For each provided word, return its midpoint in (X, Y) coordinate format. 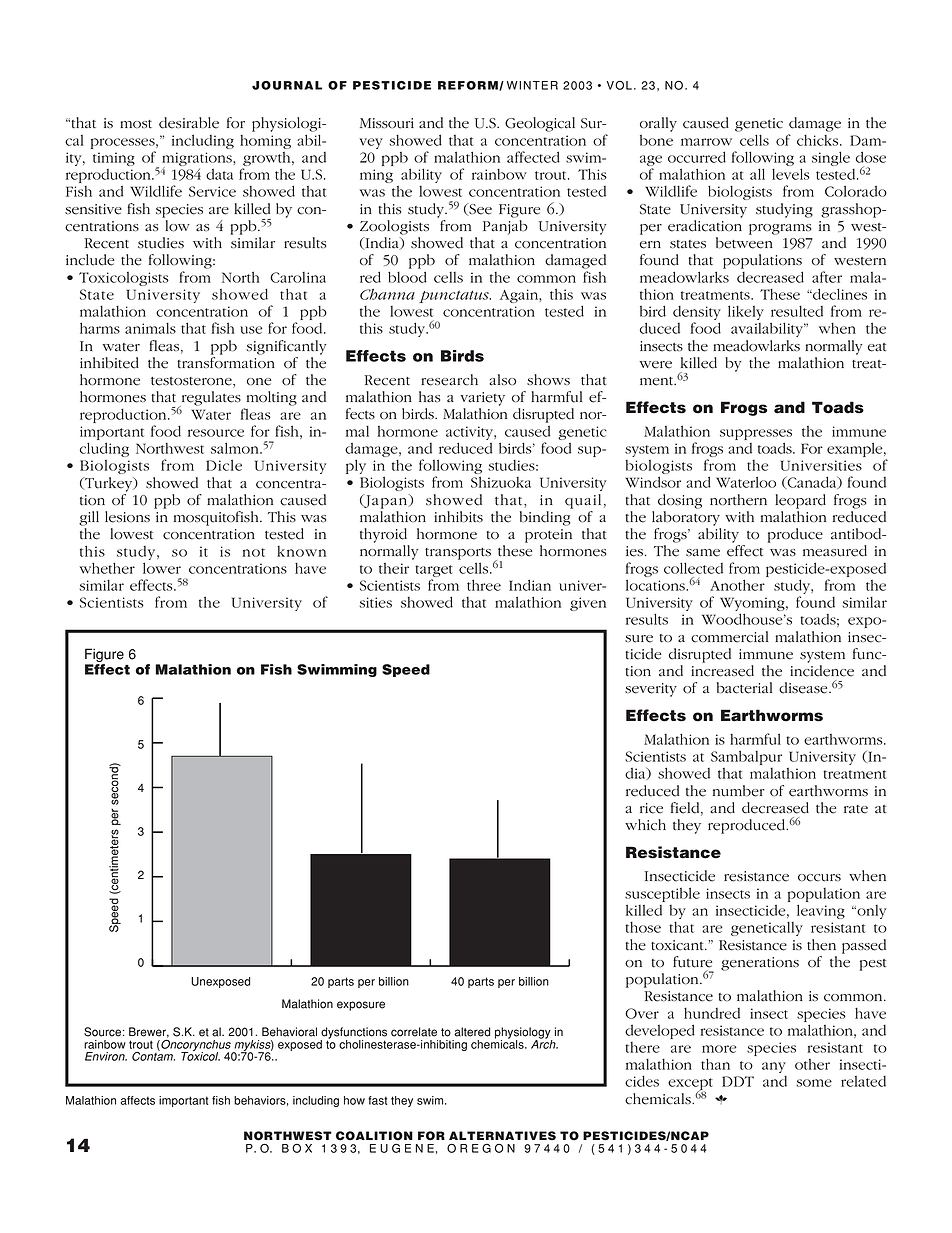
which (645, 825)
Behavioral (289, 1032)
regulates (210, 399)
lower (162, 568)
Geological (540, 124)
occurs (819, 878)
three (484, 585)
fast (378, 1100)
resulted (797, 311)
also (502, 380)
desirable (189, 123)
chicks (819, 140)
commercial (729, 637)
